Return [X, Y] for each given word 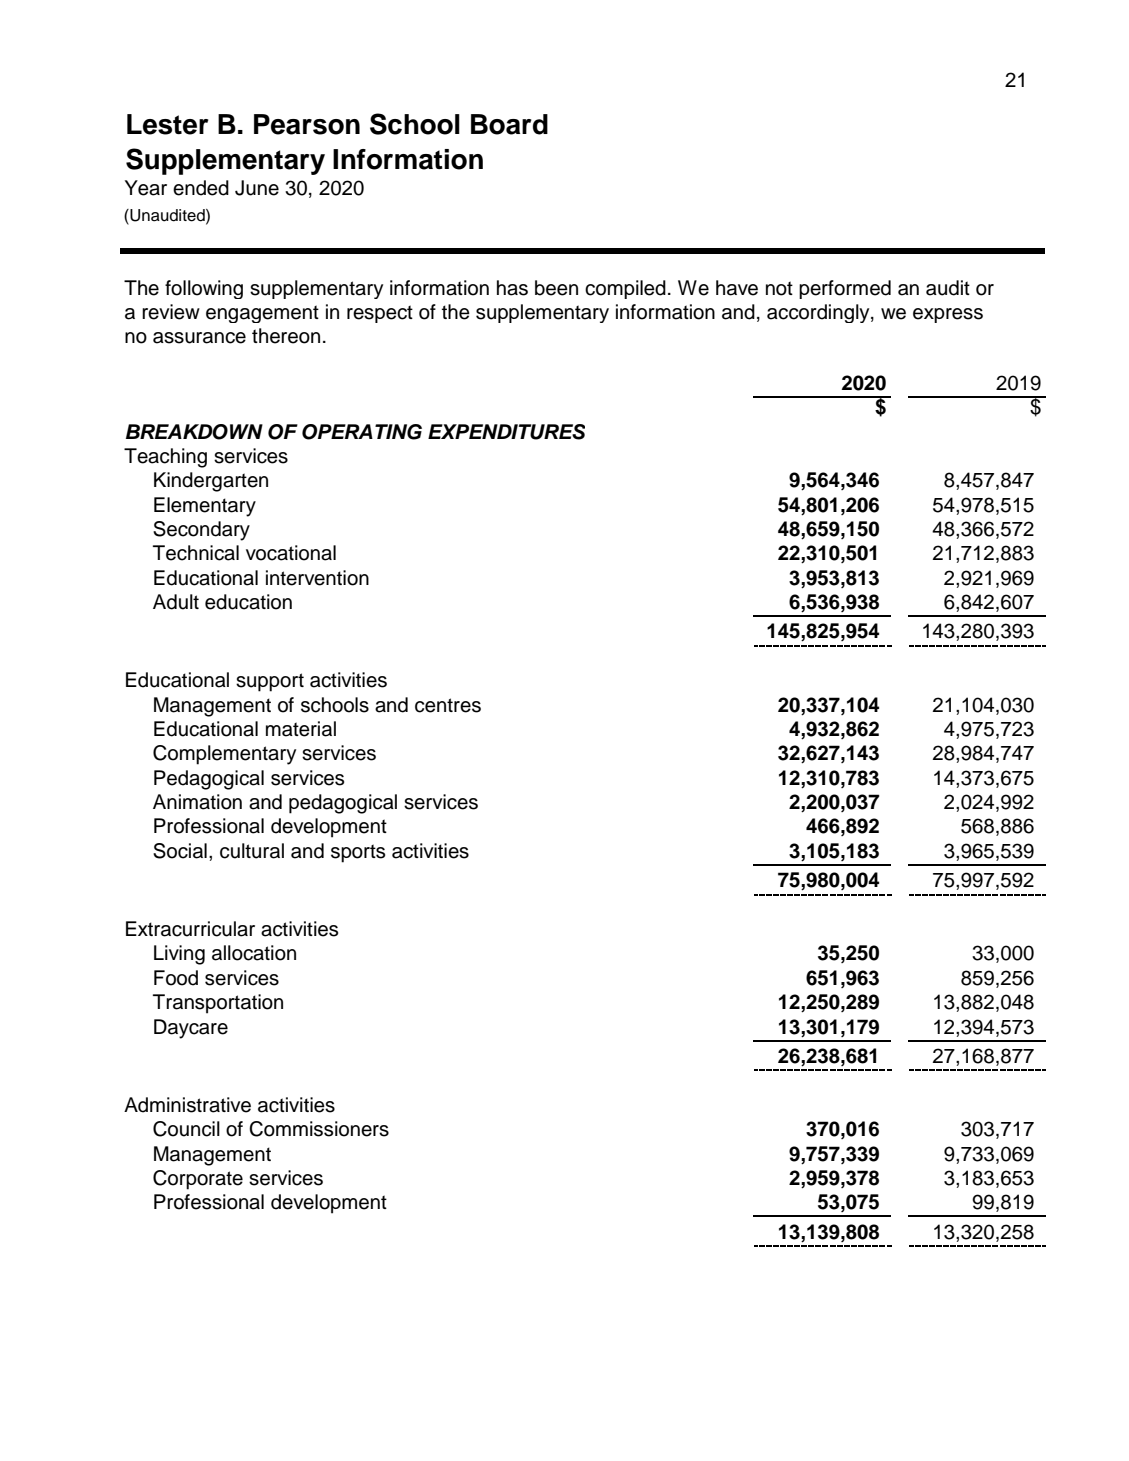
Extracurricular [190, 929]
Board [509, 124]
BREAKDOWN [194, 432]
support [270, 682]
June [257, 188]
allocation [254, 953]
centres [448, 705]
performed [845, 289]
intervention [317, 578]
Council [186, 1129]
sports [358, 853]
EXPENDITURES [506, 432]
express [948, 315]
